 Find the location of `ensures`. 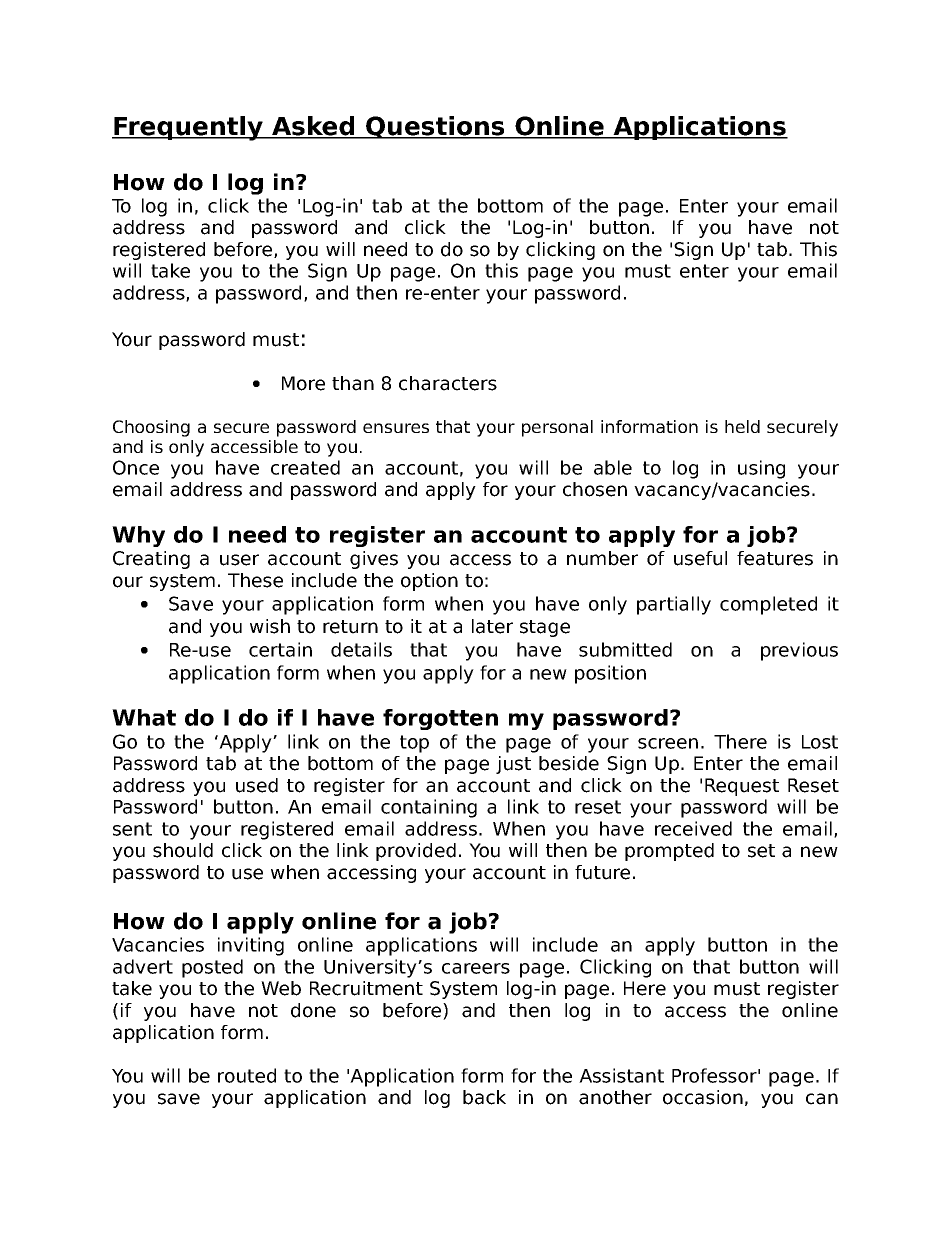

ensures is located at coordinates (396, 428).
